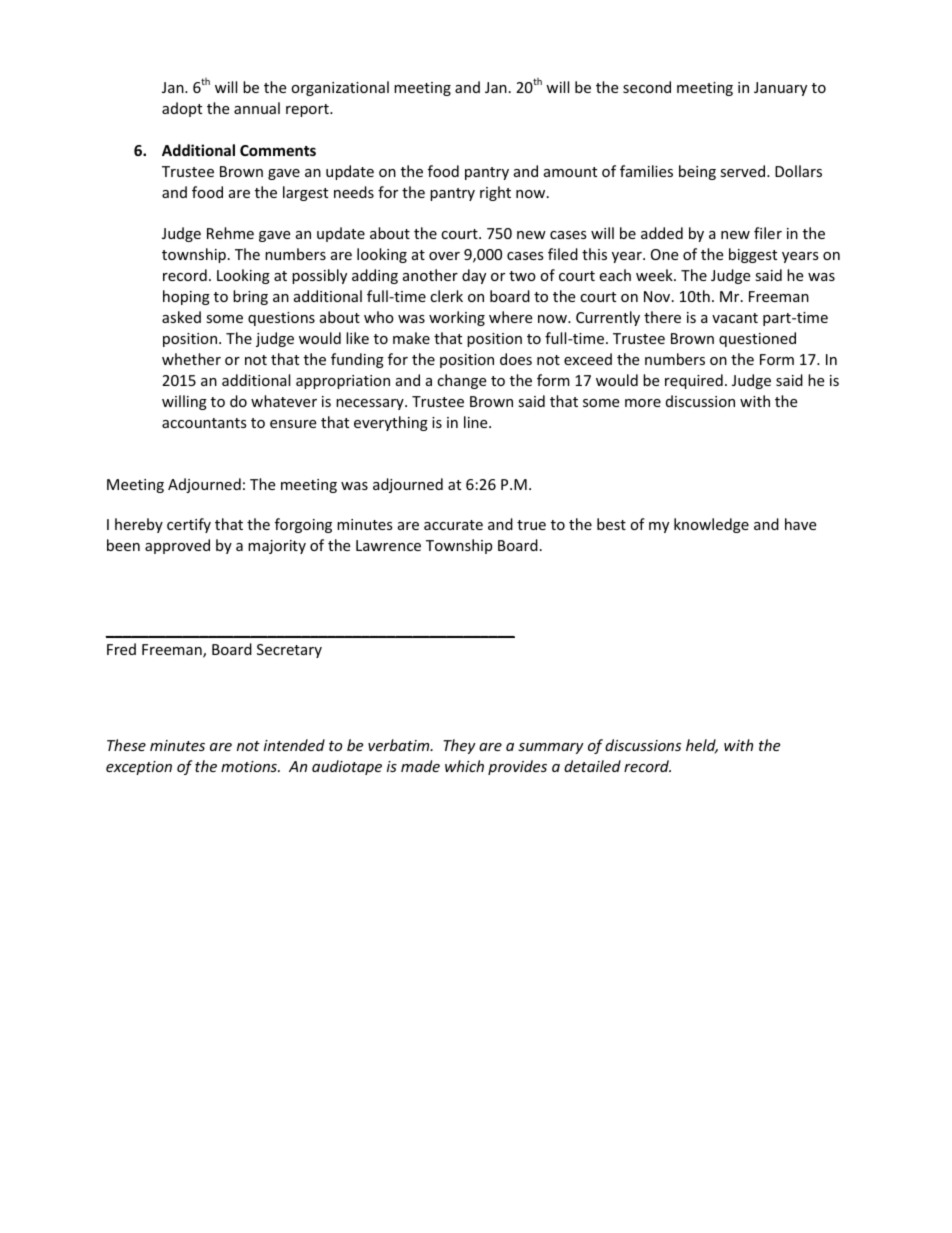  Describe the element at coordinates (340, 88) in the screenshot. I see `organizational` at that location.
